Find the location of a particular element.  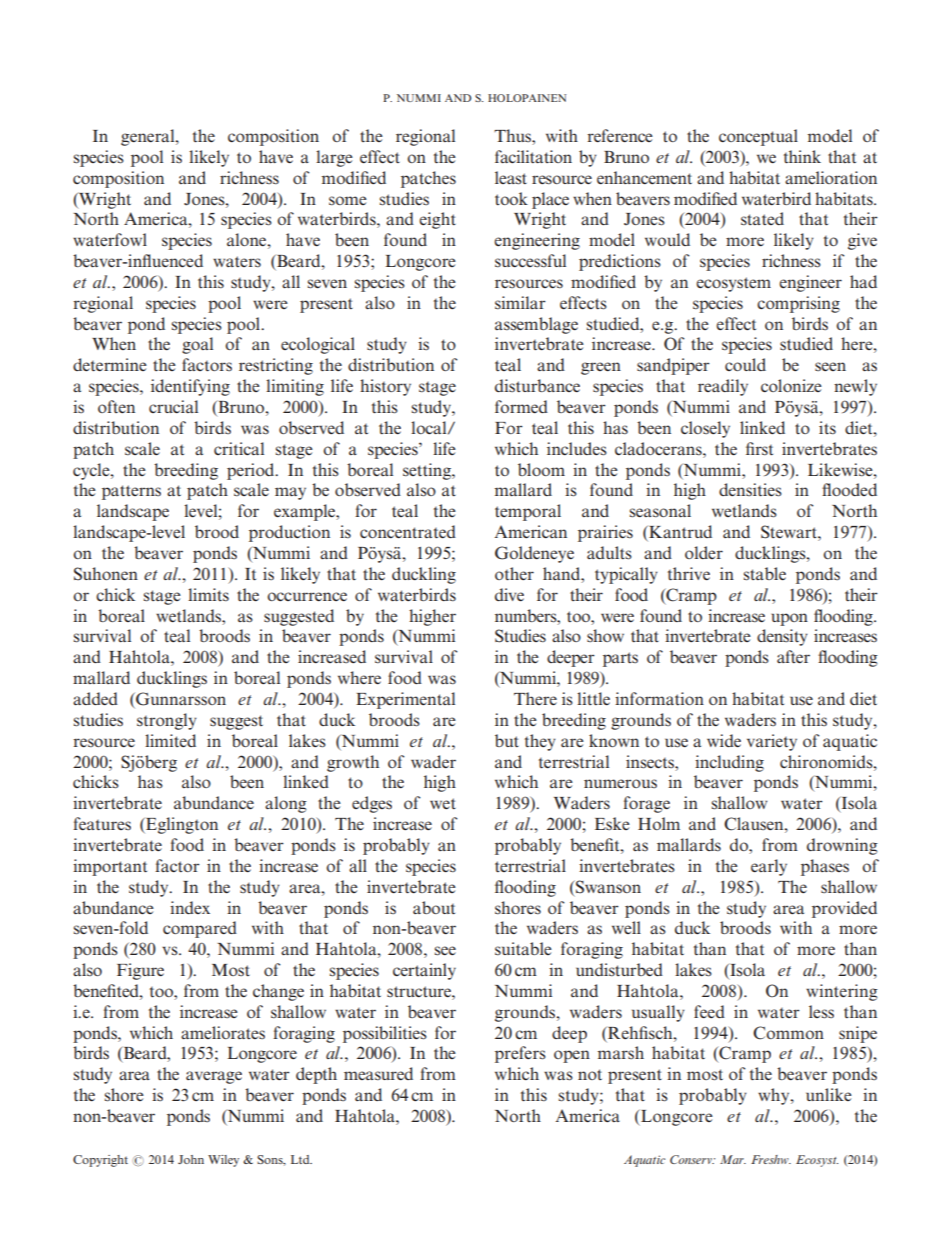

densities is located at coordinates (750, 490).
